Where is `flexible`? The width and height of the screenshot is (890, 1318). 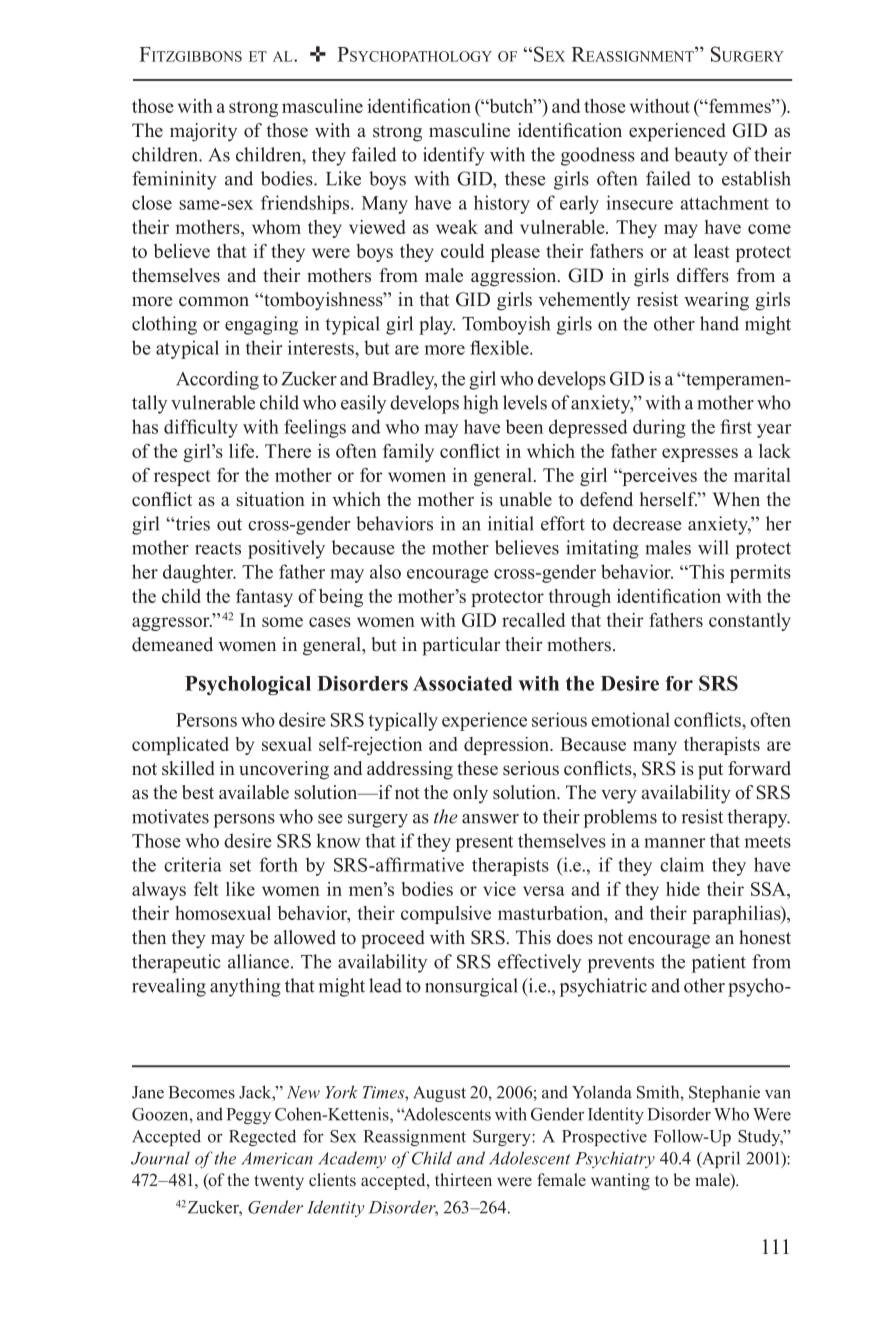
flexible is located at coordinates (500, 347).
